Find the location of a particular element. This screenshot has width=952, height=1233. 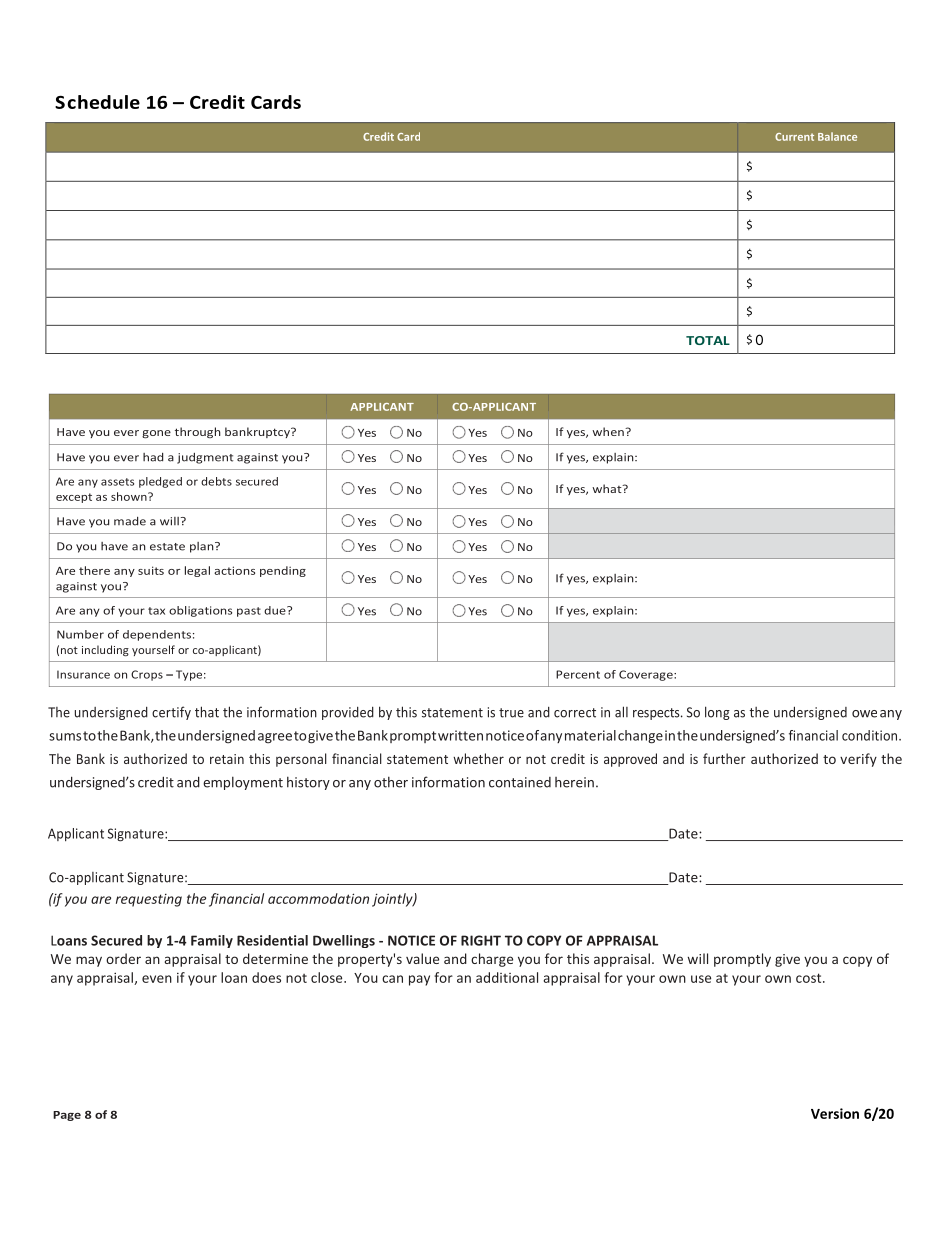

what is located at coordinates (608, 488).
